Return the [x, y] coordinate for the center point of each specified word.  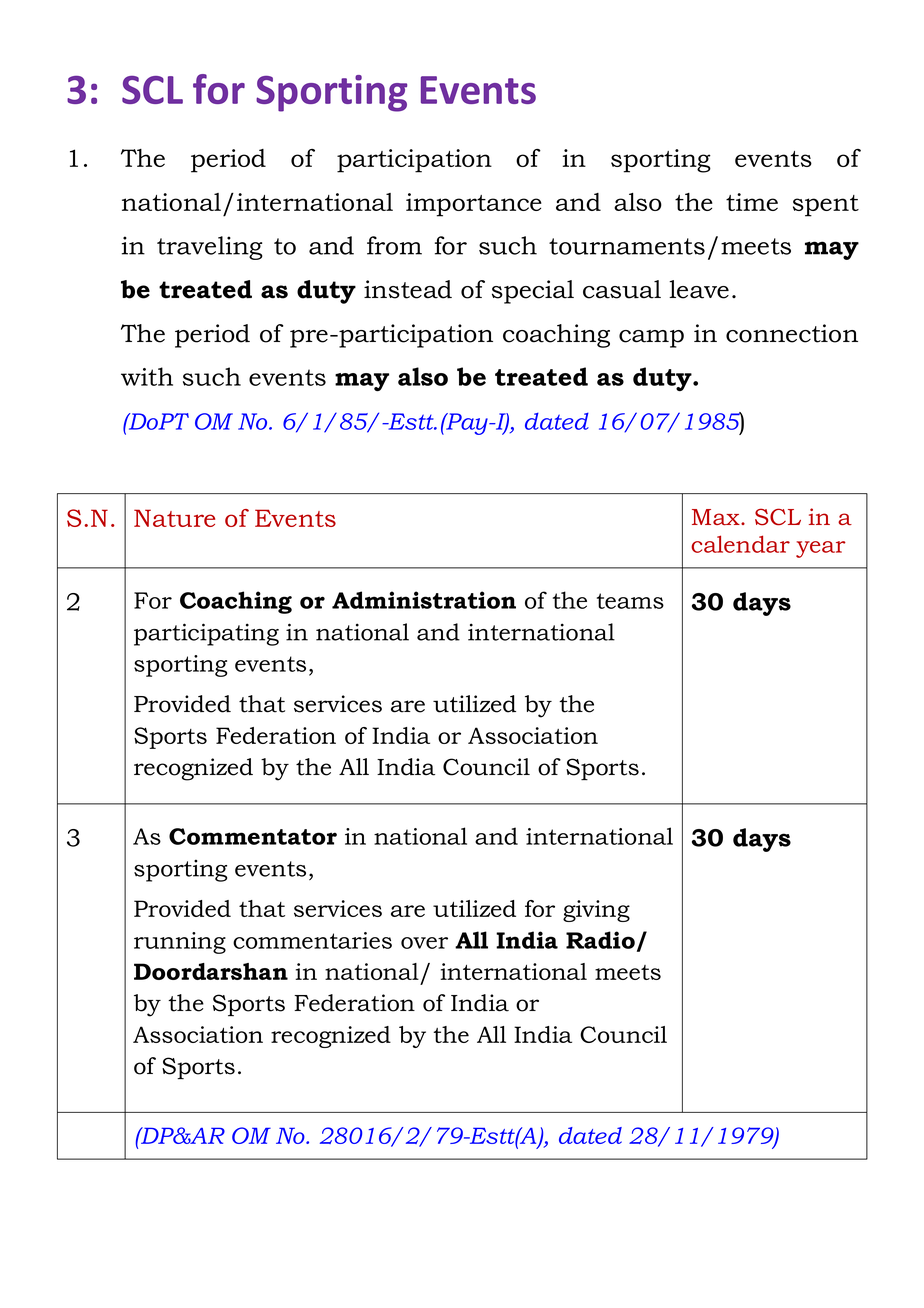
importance [474, 205]
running [180, 943]
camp [651, 339]
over [424, 943]
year [821, 549]
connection [792, 333]
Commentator [253, 836]
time [752, 202]
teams [630, 601]
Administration [424, 600]
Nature [174, 518]
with [147, 376]
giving [596, 911]
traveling [210, 248]
